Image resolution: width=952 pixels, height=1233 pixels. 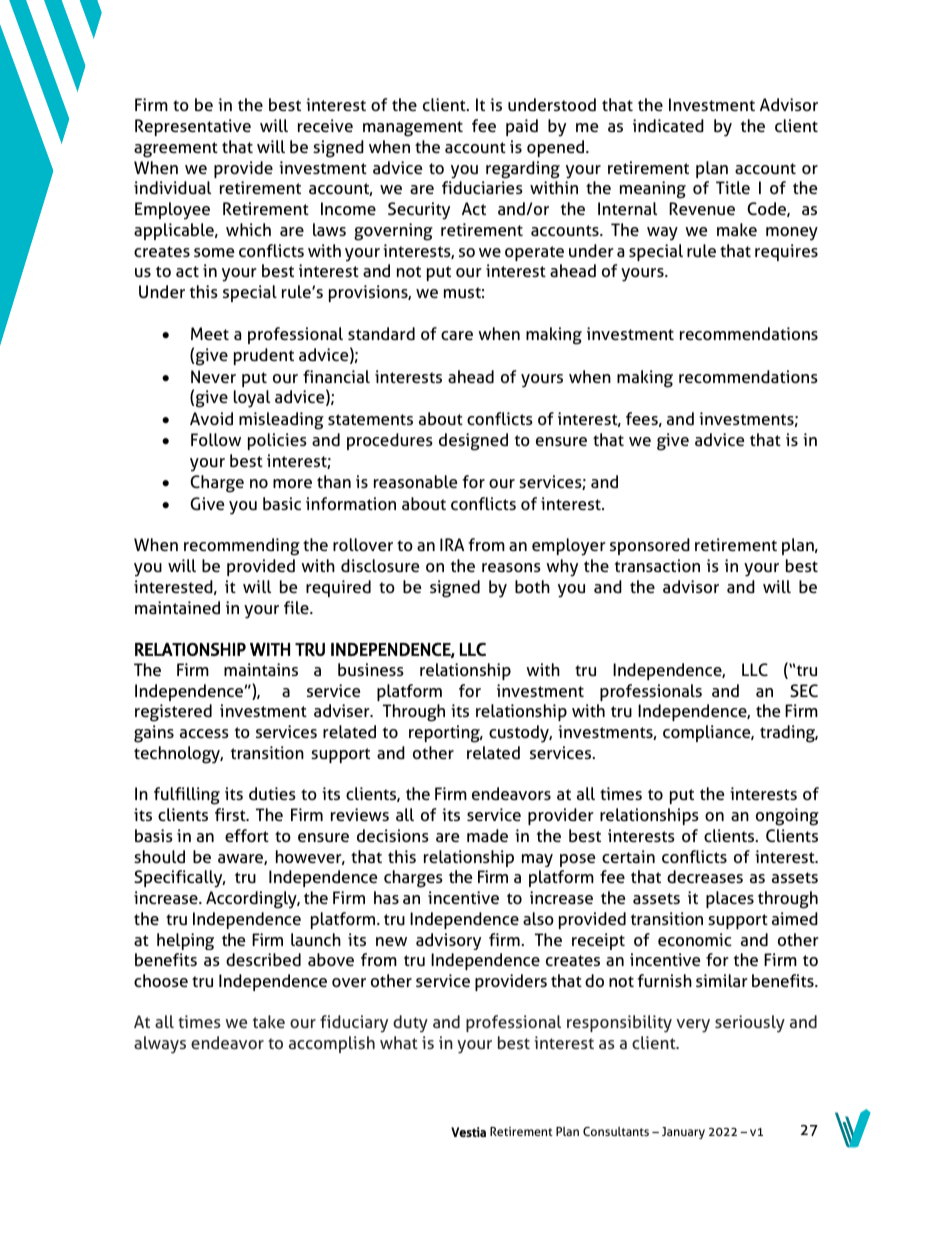 What do you see at coordinates (487, 835) in the document?
I see `made` at bounding box center [487, 835].
